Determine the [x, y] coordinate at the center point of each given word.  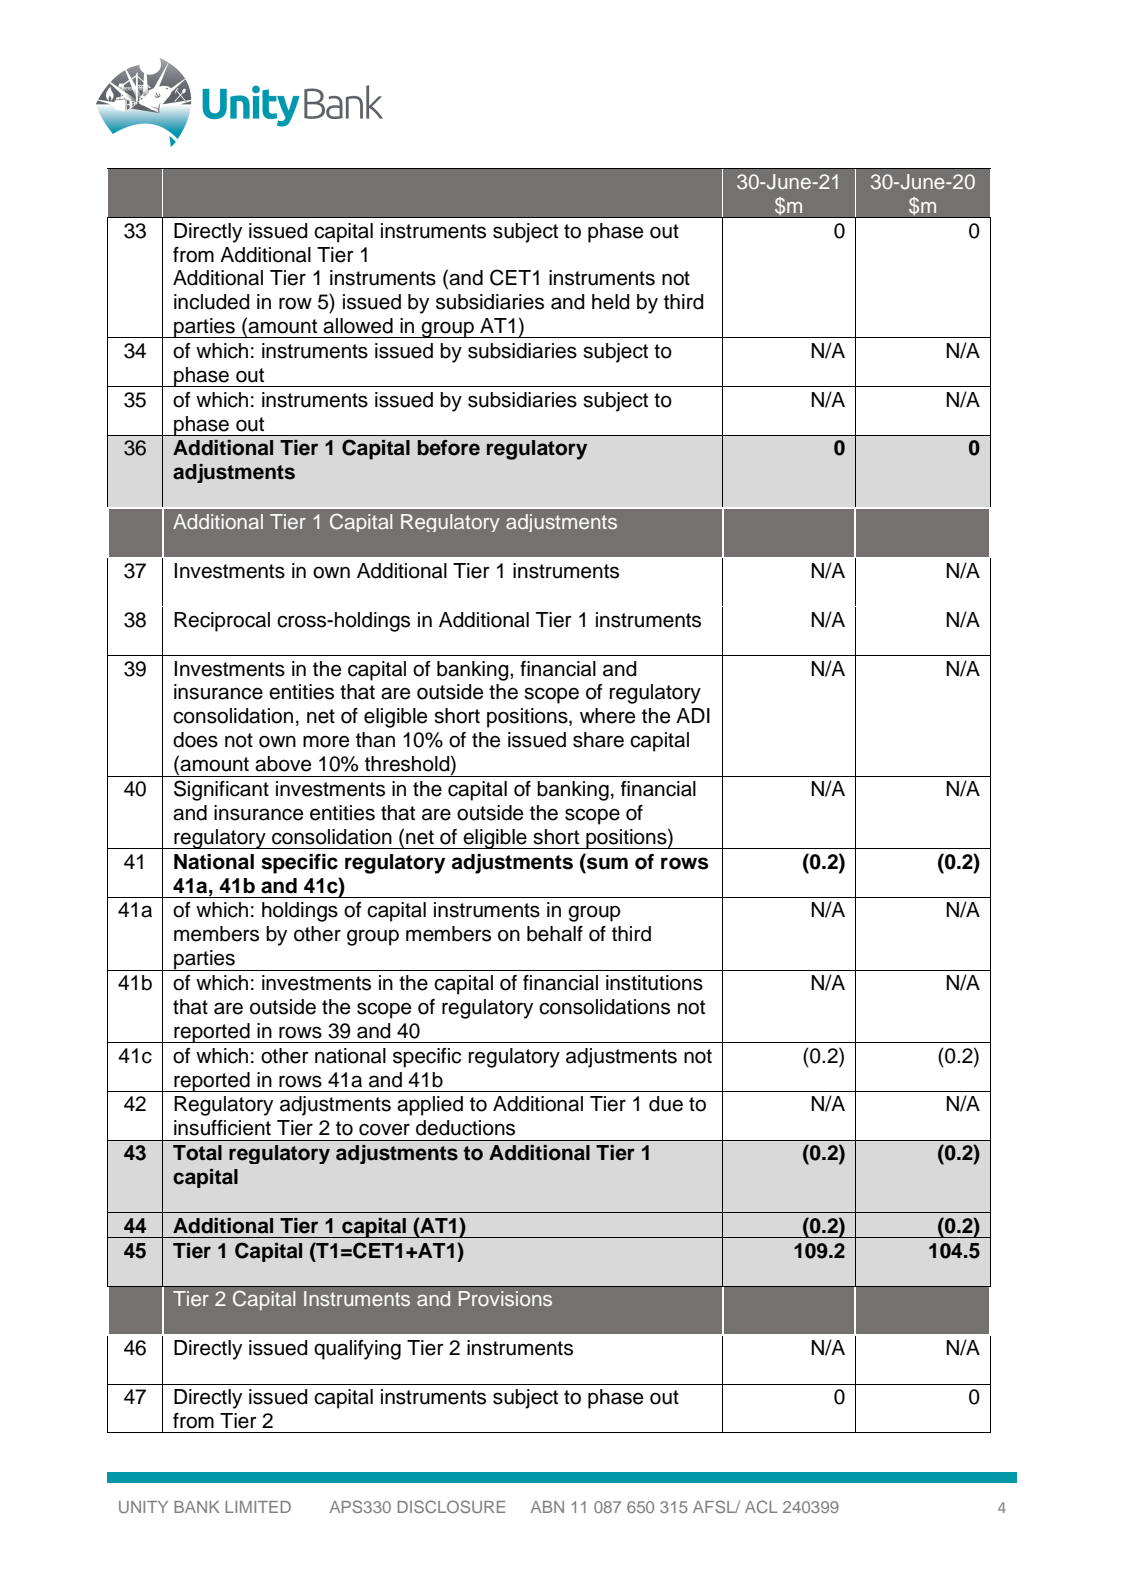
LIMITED [258, 1507]
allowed [358, 326]
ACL [761, 1506]
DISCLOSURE [451, 1506]
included [212, 302]
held [611, 302]
